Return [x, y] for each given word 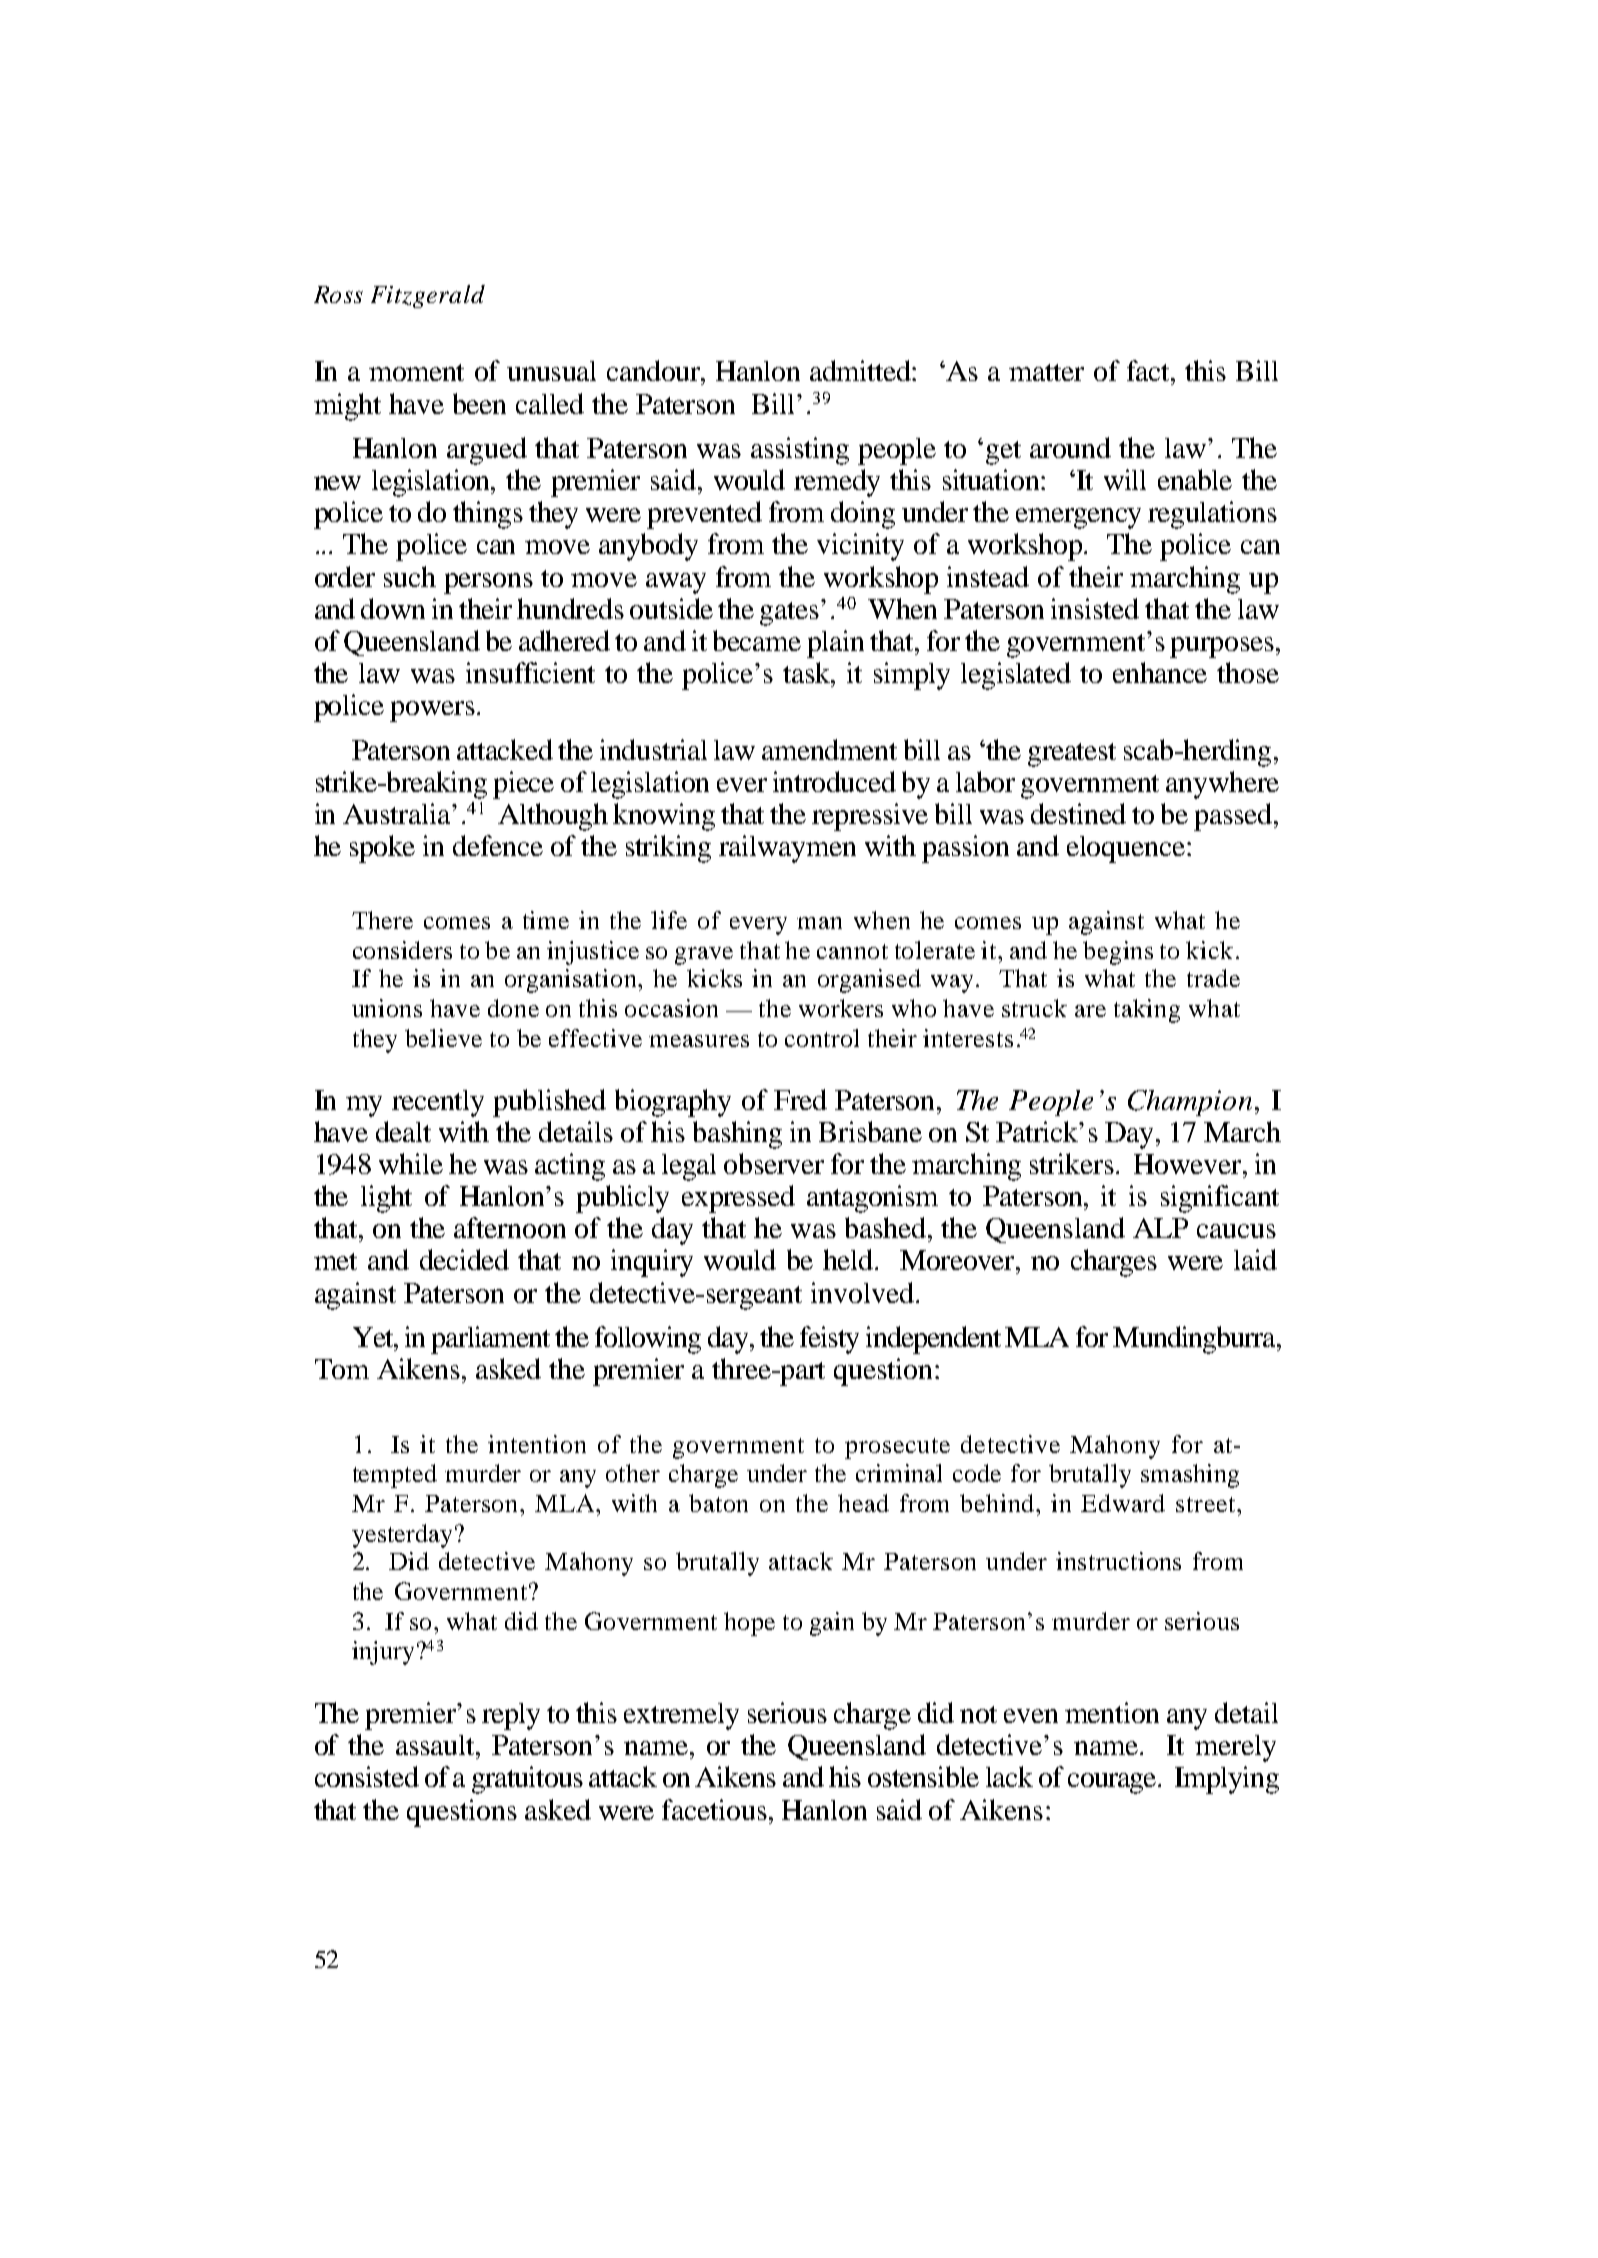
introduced [834, 781]
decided [464, 1259]
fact [1149, 370]
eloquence [1126, 849]
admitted [861, 370]
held [849, 1259]
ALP [1160, 1228]
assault [437, 1745]
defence [498, 845]
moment [416, 372]
